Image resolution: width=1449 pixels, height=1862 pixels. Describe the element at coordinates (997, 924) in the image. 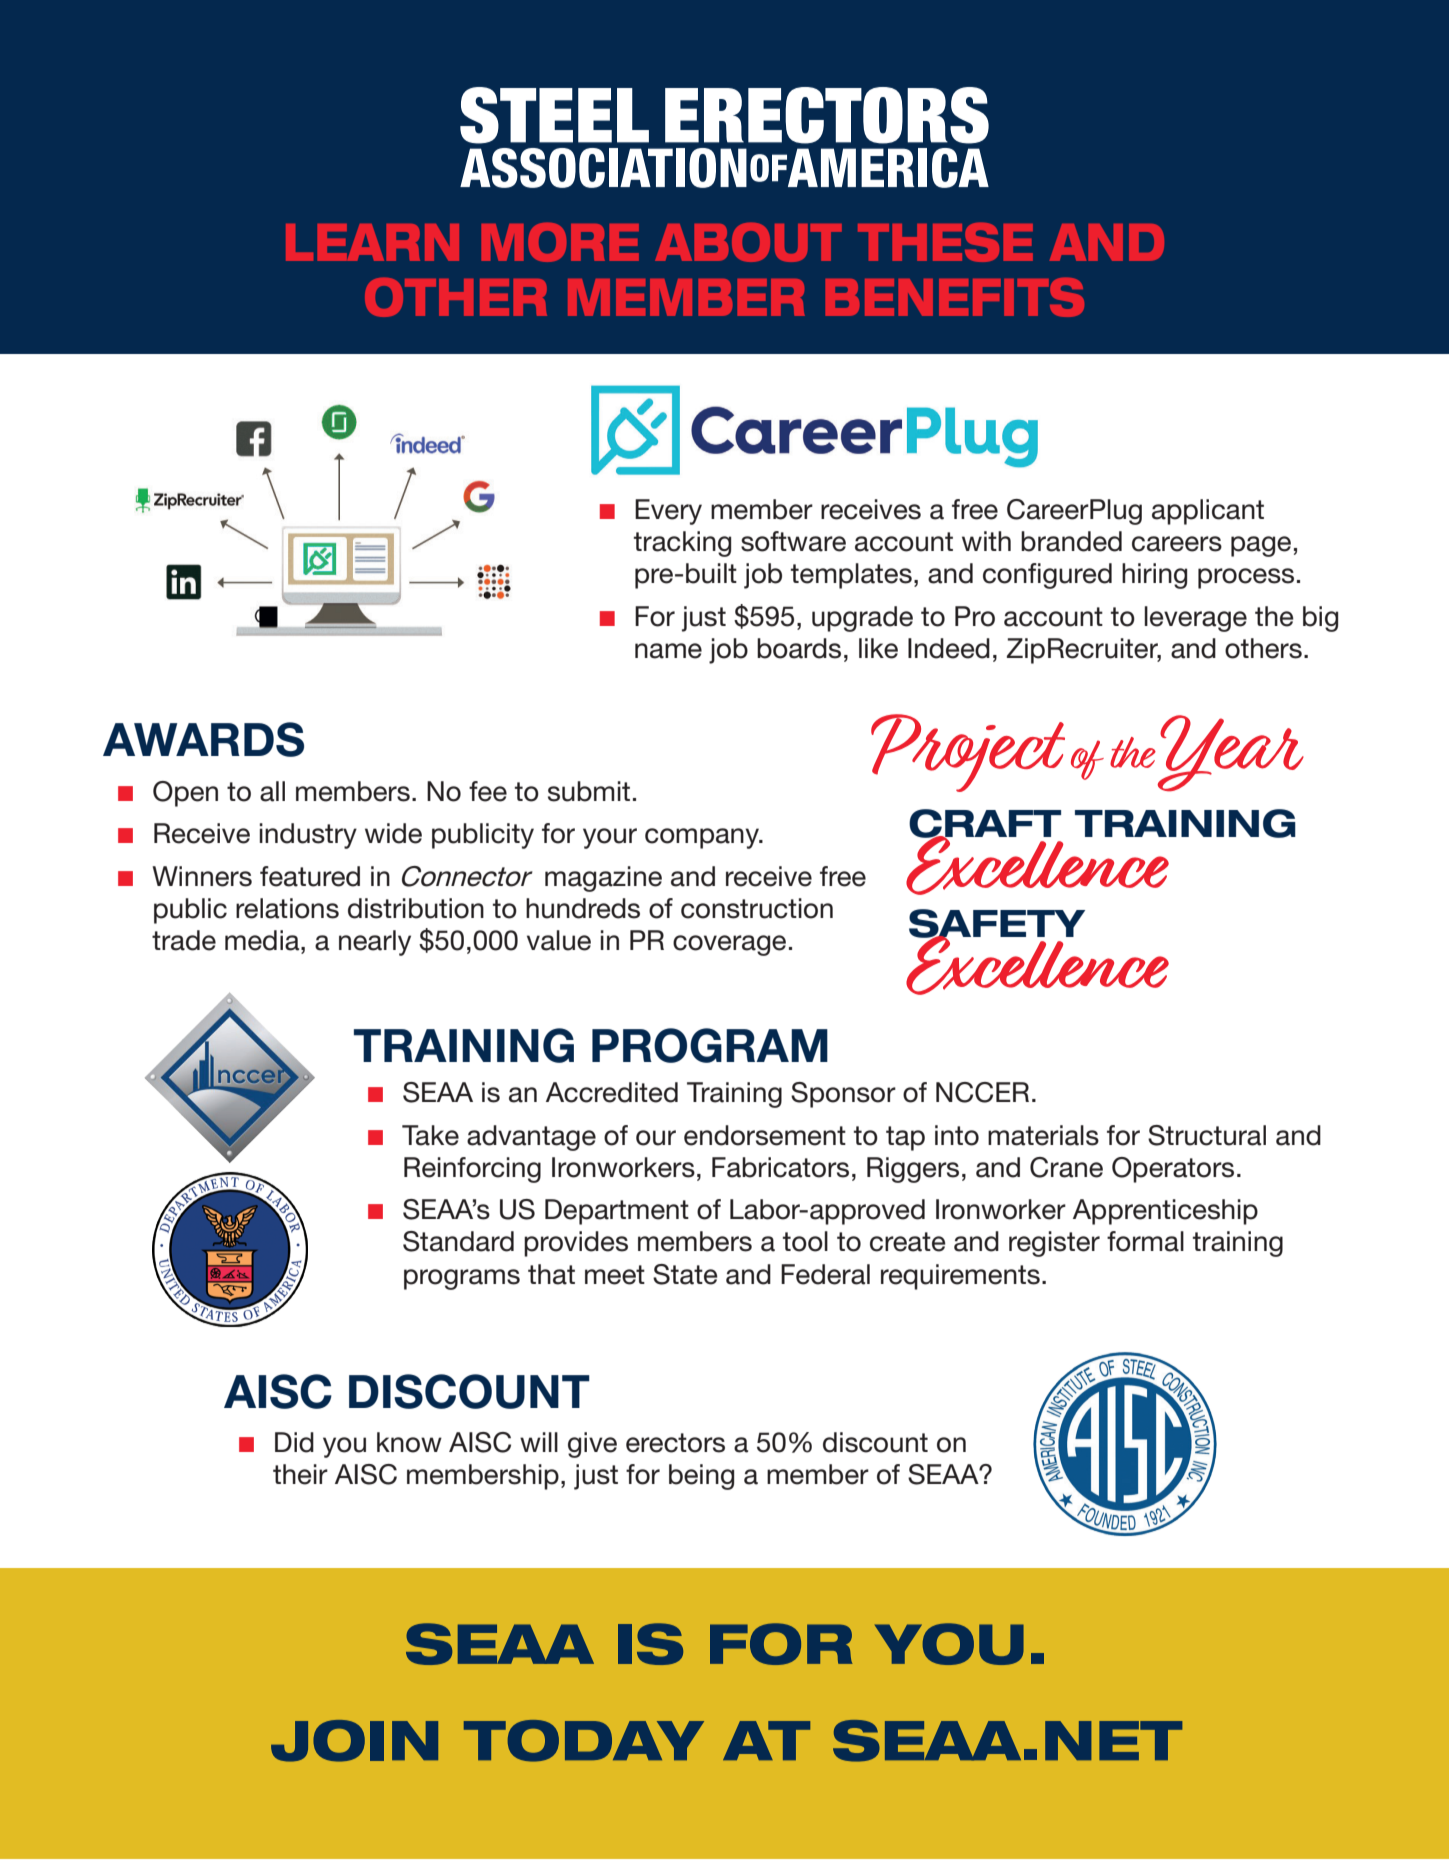

I see `SAFETY` at that location.
